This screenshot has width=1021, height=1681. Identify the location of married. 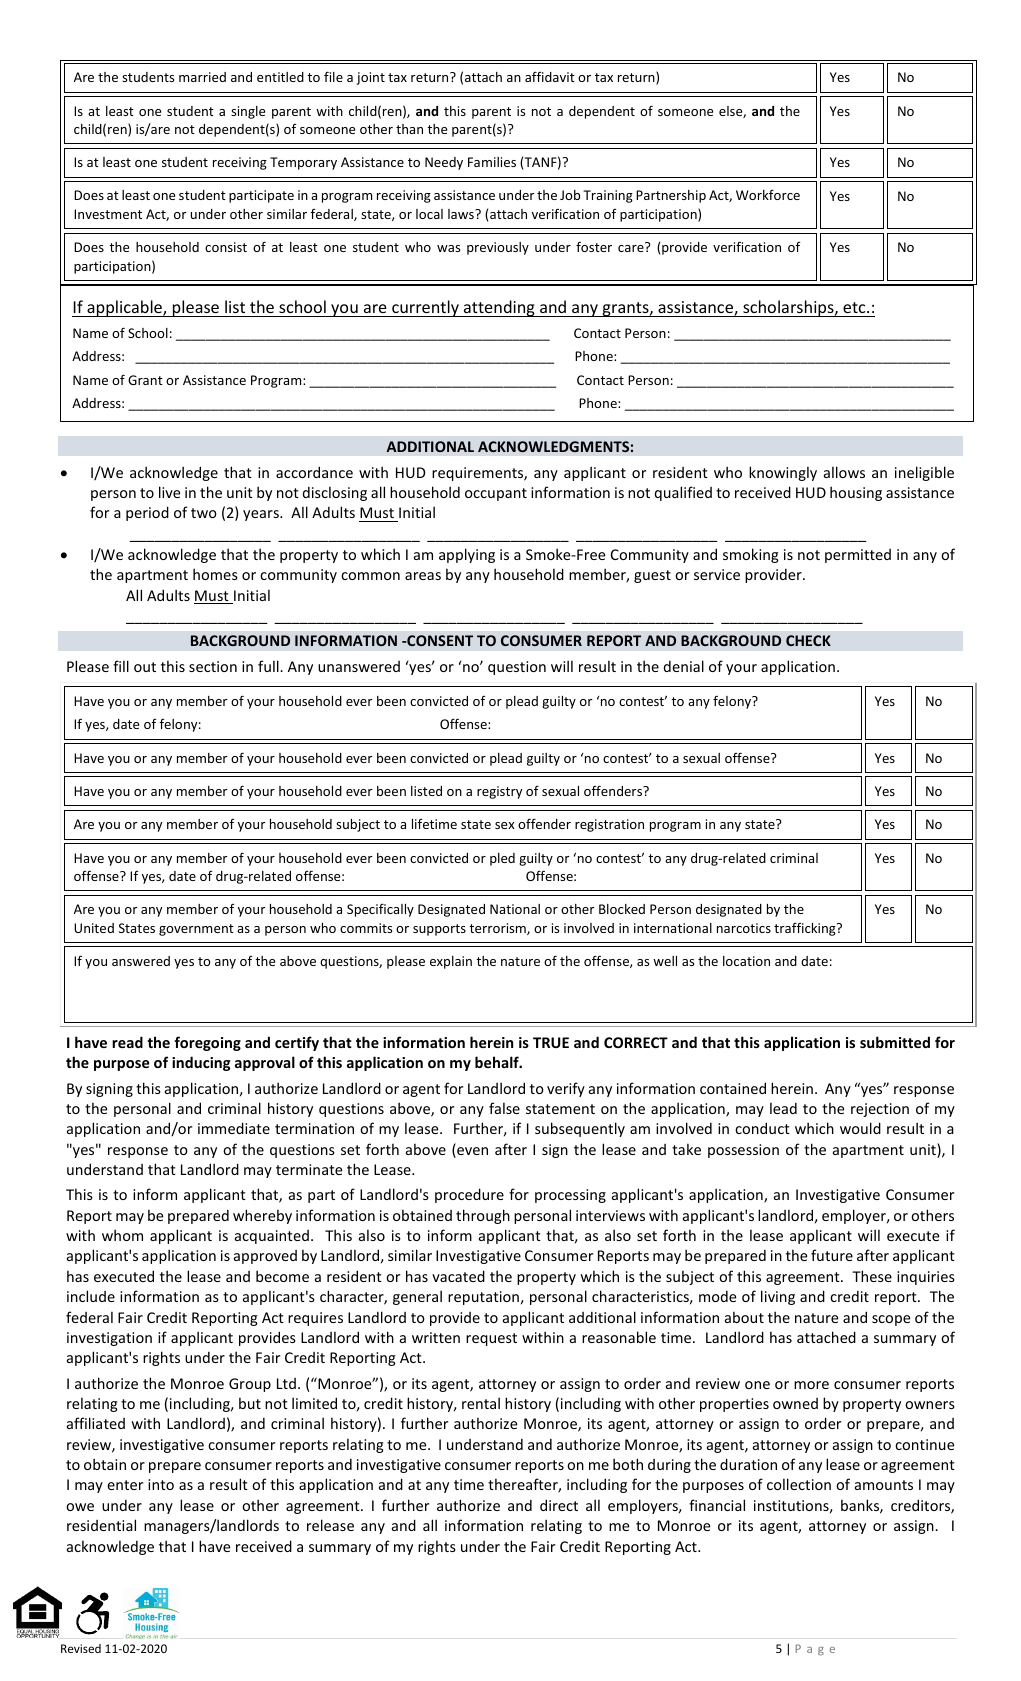
(202, 77).
